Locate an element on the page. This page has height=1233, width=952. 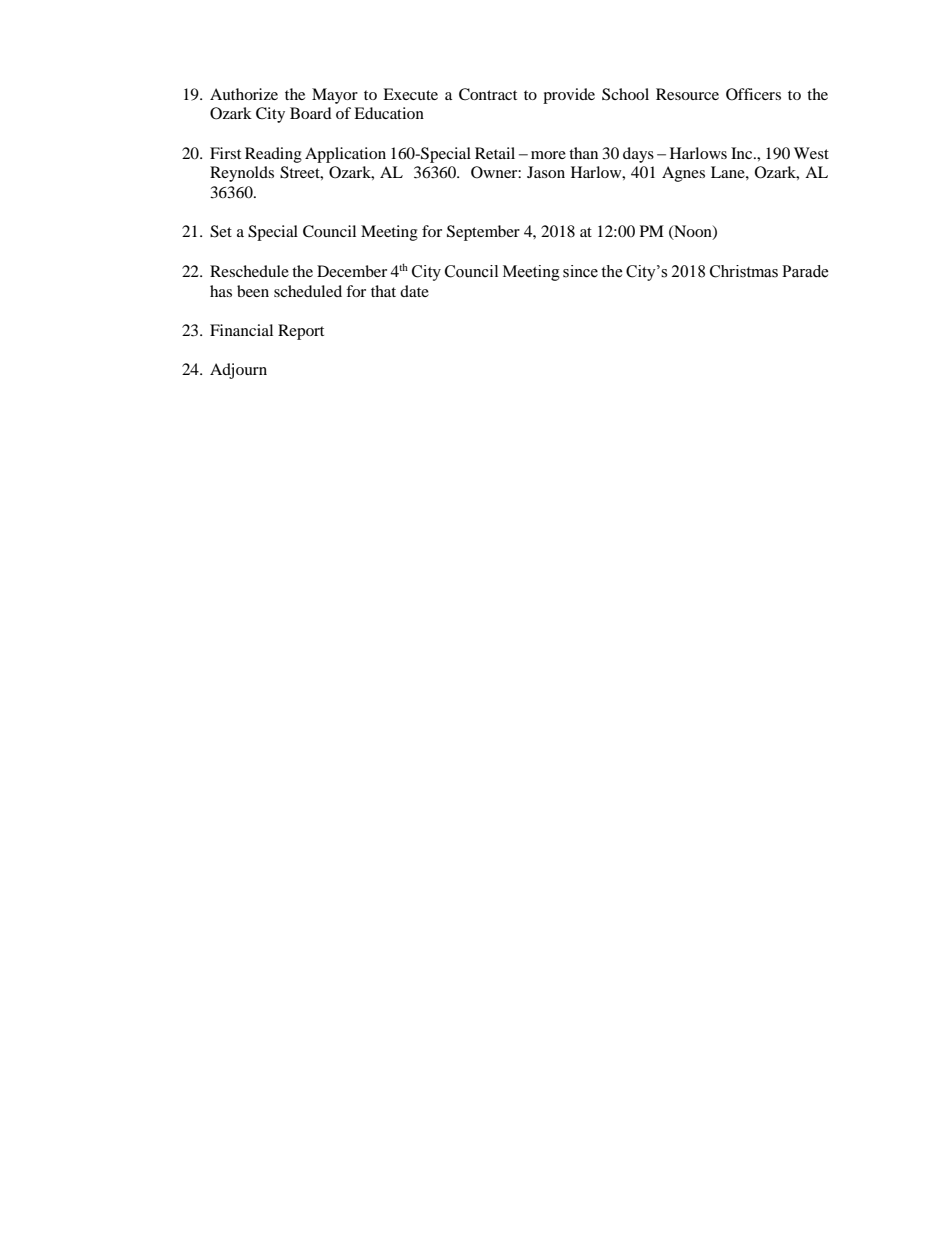
Contract is located at coordinates (488, 94).
